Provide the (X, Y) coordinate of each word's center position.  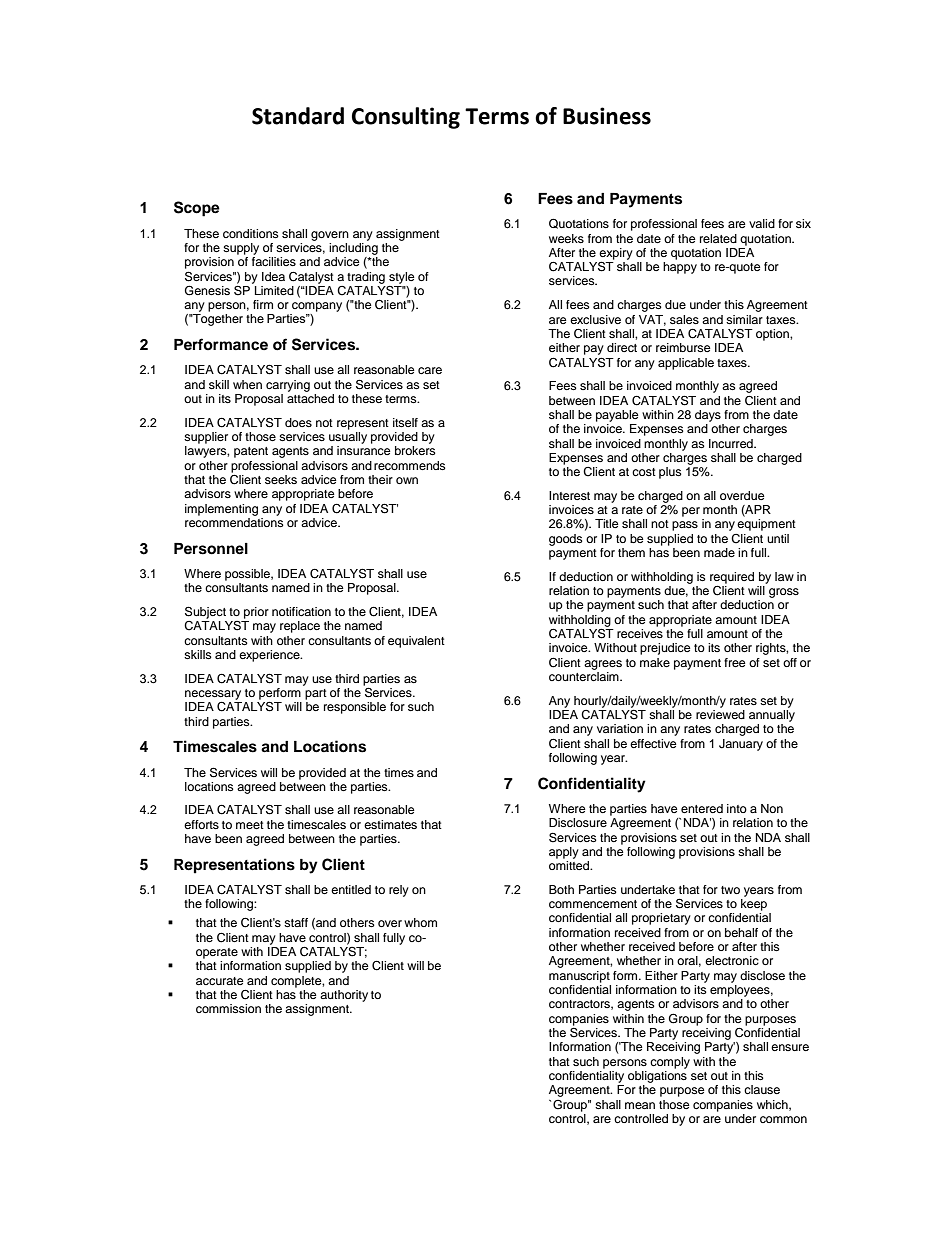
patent (251, 452)
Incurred (732, 443)
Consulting (406, 118)
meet (250, 825)
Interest (569, 495)
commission (228, 1008)
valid (762, 223)
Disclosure (578, 822)
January (741, 745)
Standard (298, 116)
